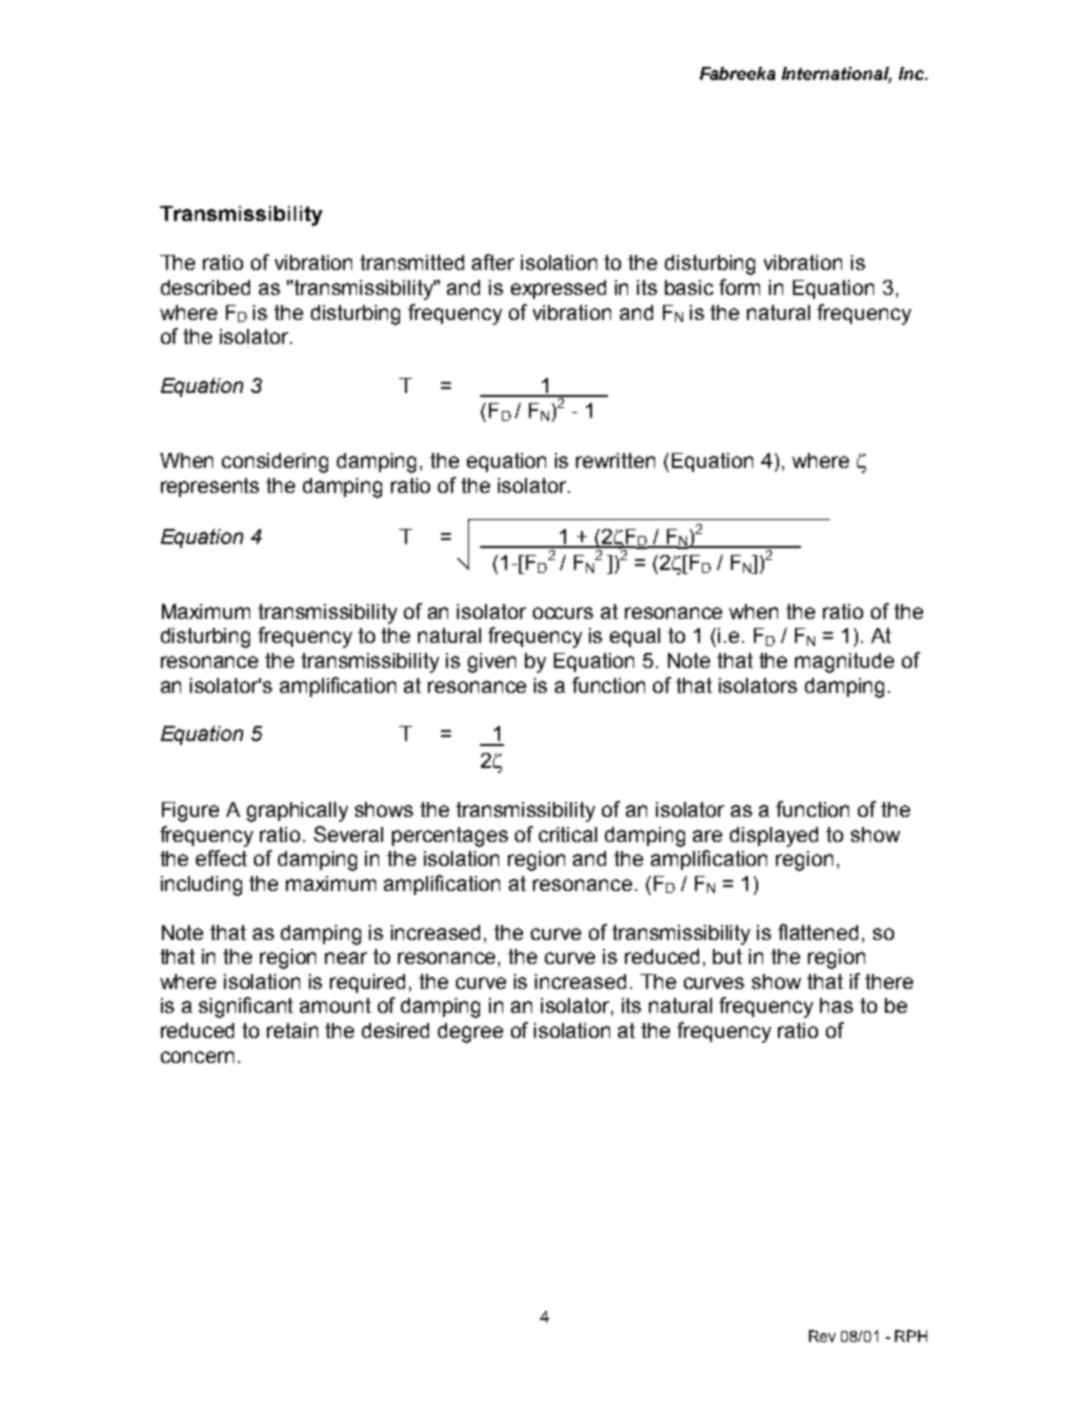  Describe the element at coordinates (837, 75) in the screenshot. I see `International` at that location.
